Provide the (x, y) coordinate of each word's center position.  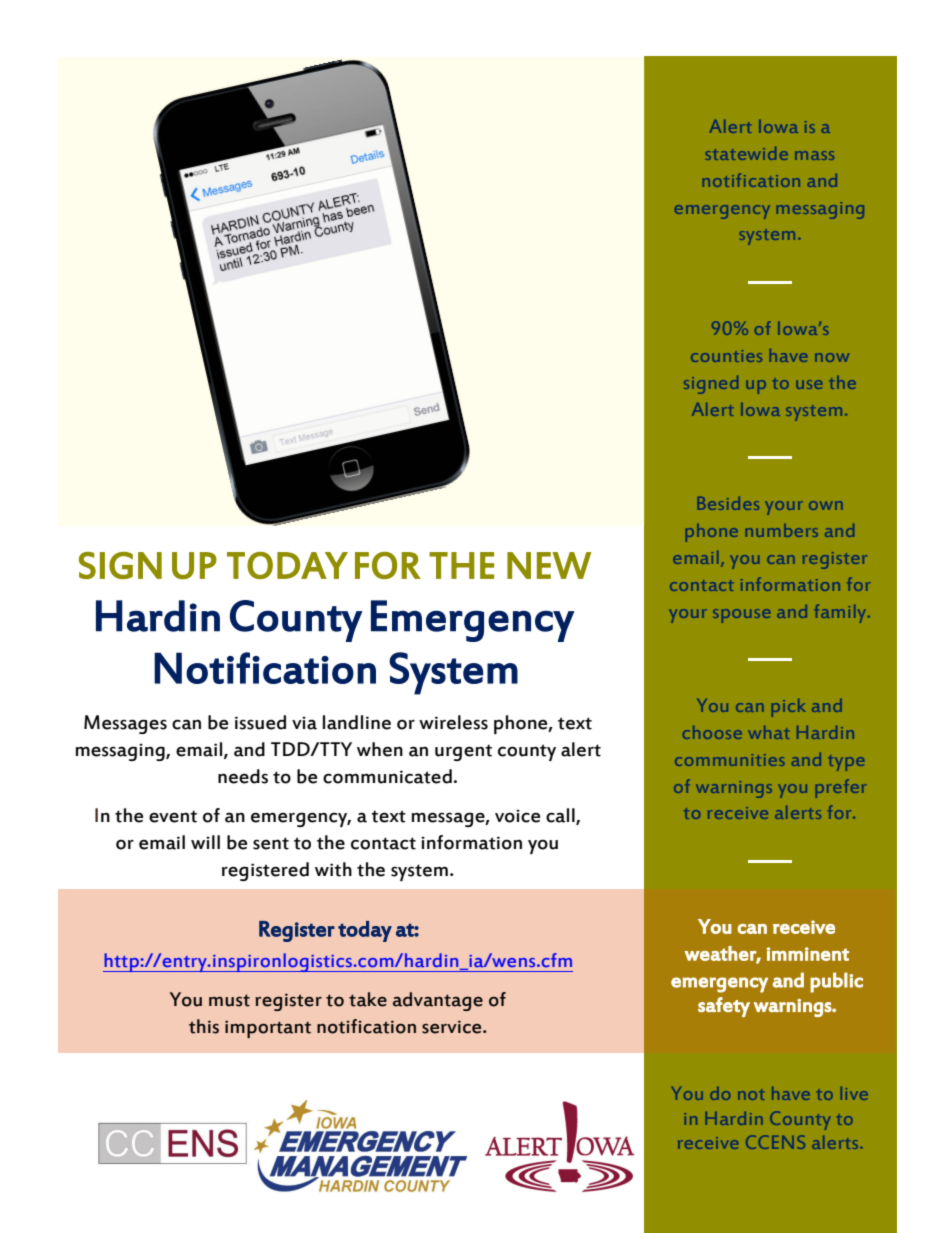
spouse (742, 616)
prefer (841, 788)
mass (815, 155)
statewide (746, 153)
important (268, 1029)
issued (260, 722)
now (832, 357)
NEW (549, 565)
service (453, 1027)
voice (517, 816)
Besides (728, 503)
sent (271, 843)
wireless (453, 722)
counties (726, 356)
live (854, 1093)
